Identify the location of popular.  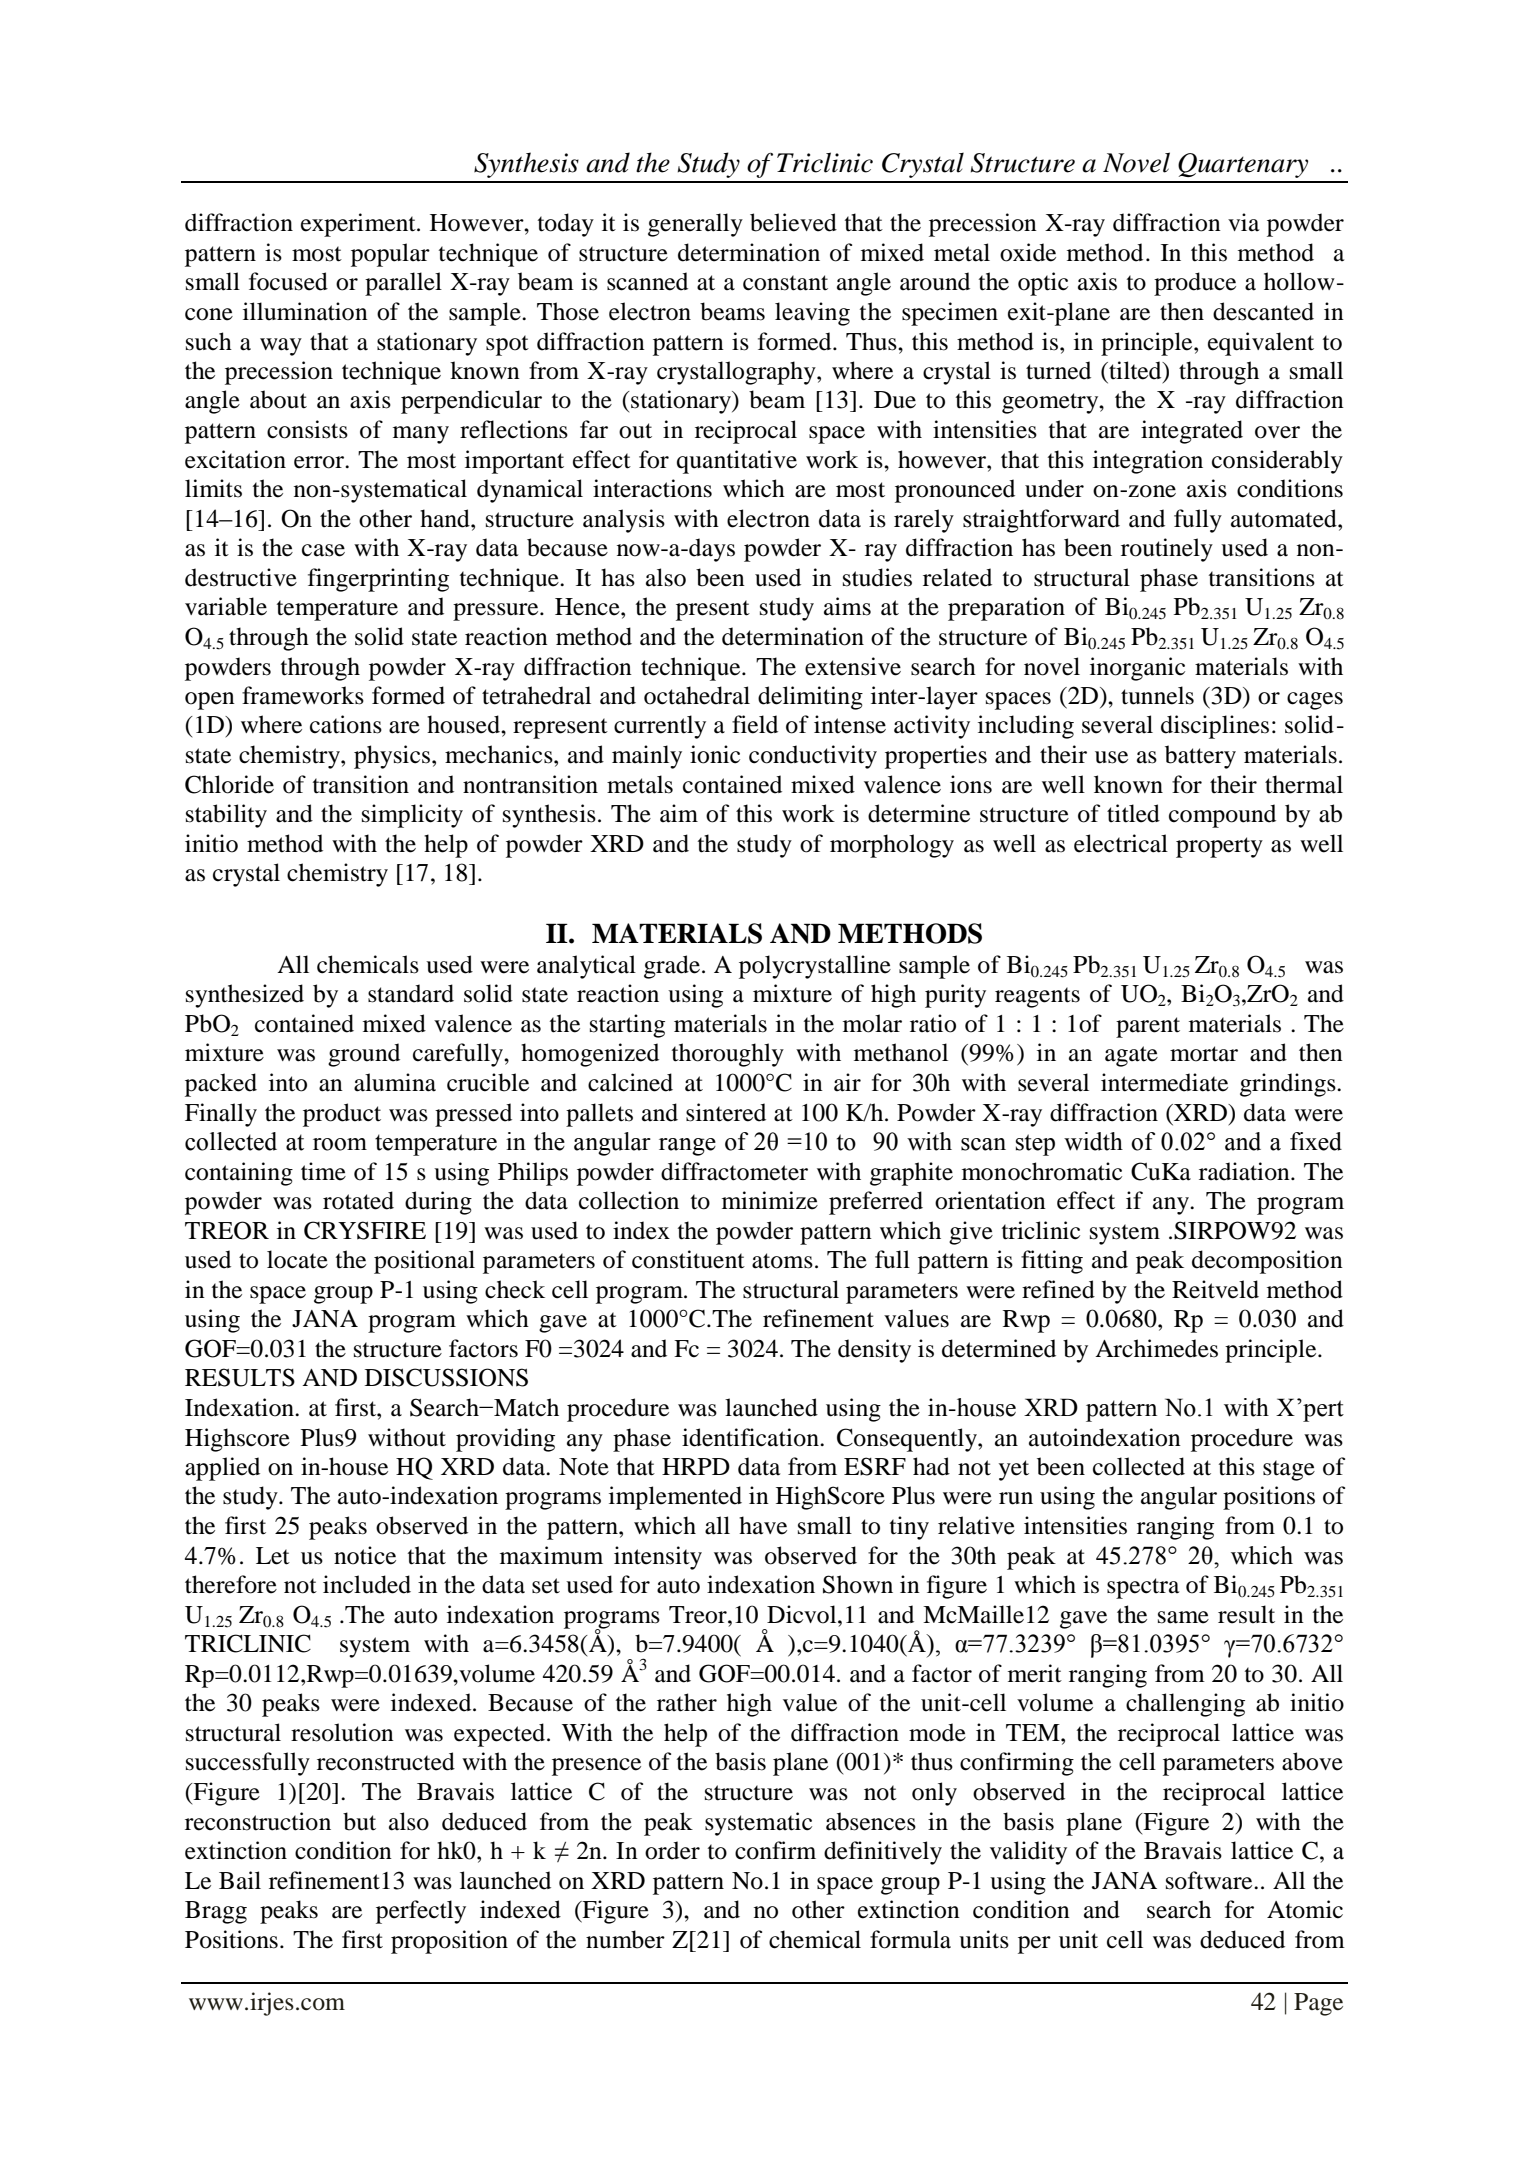
(390, 255).
